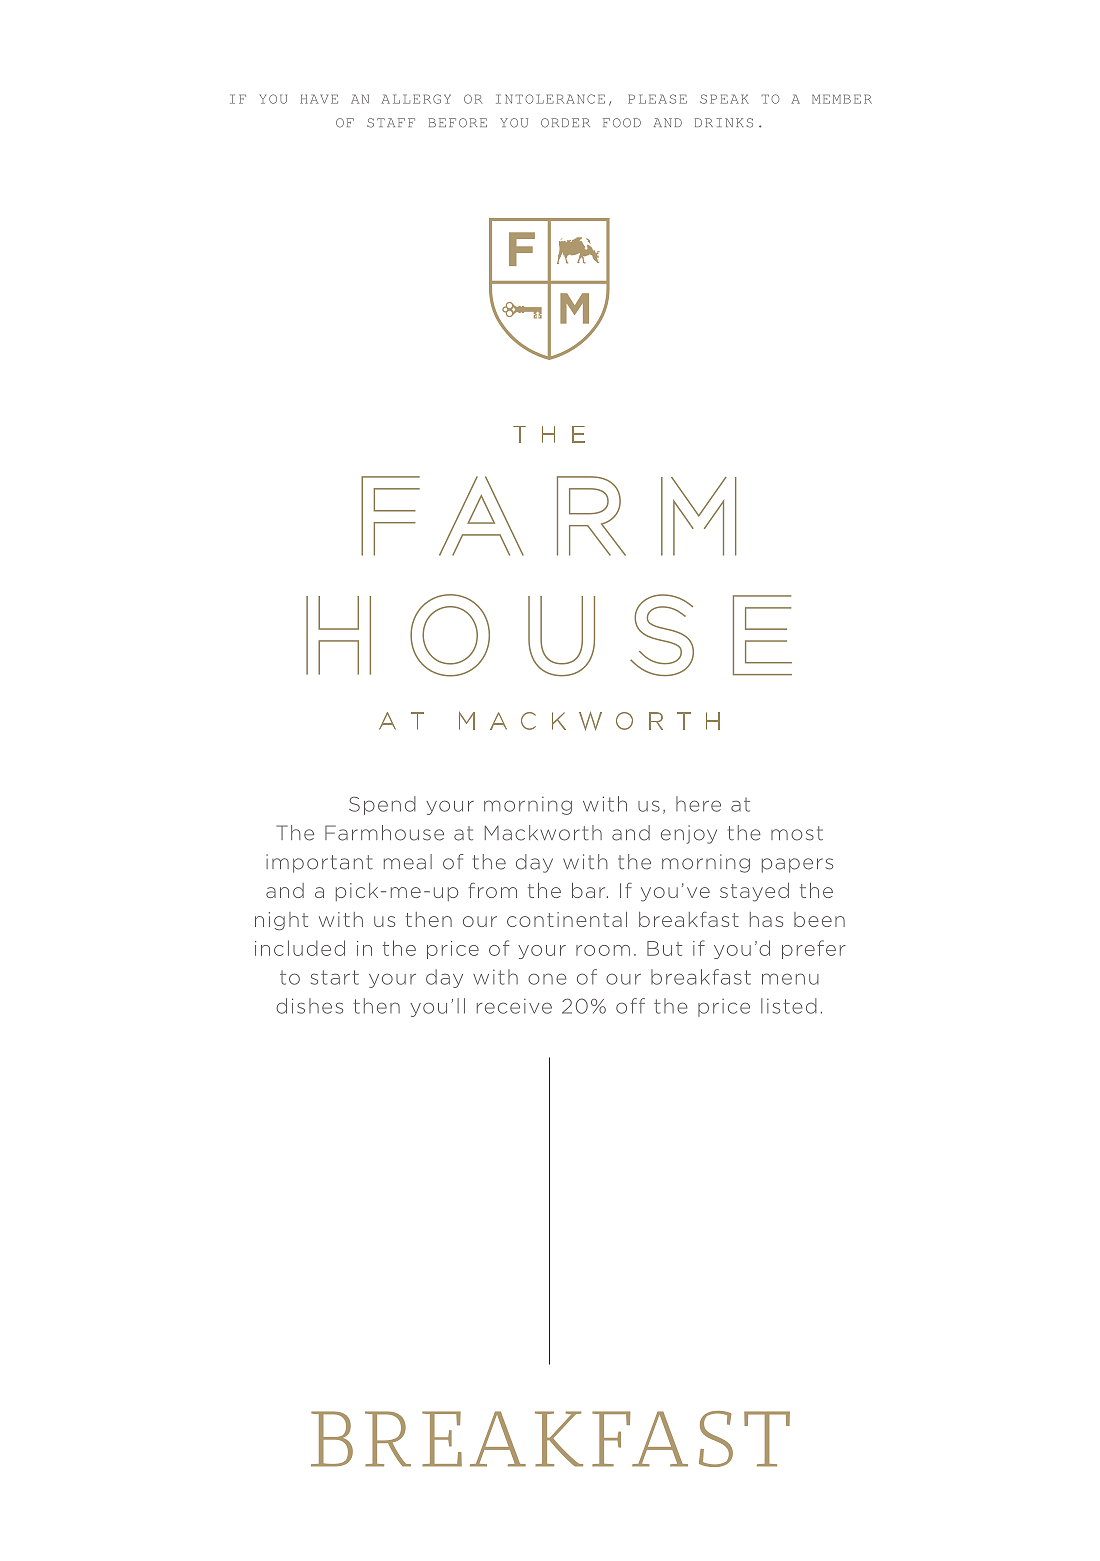  Describe the element at coordinates (797, 833) in the document. I see `most` at that location.
